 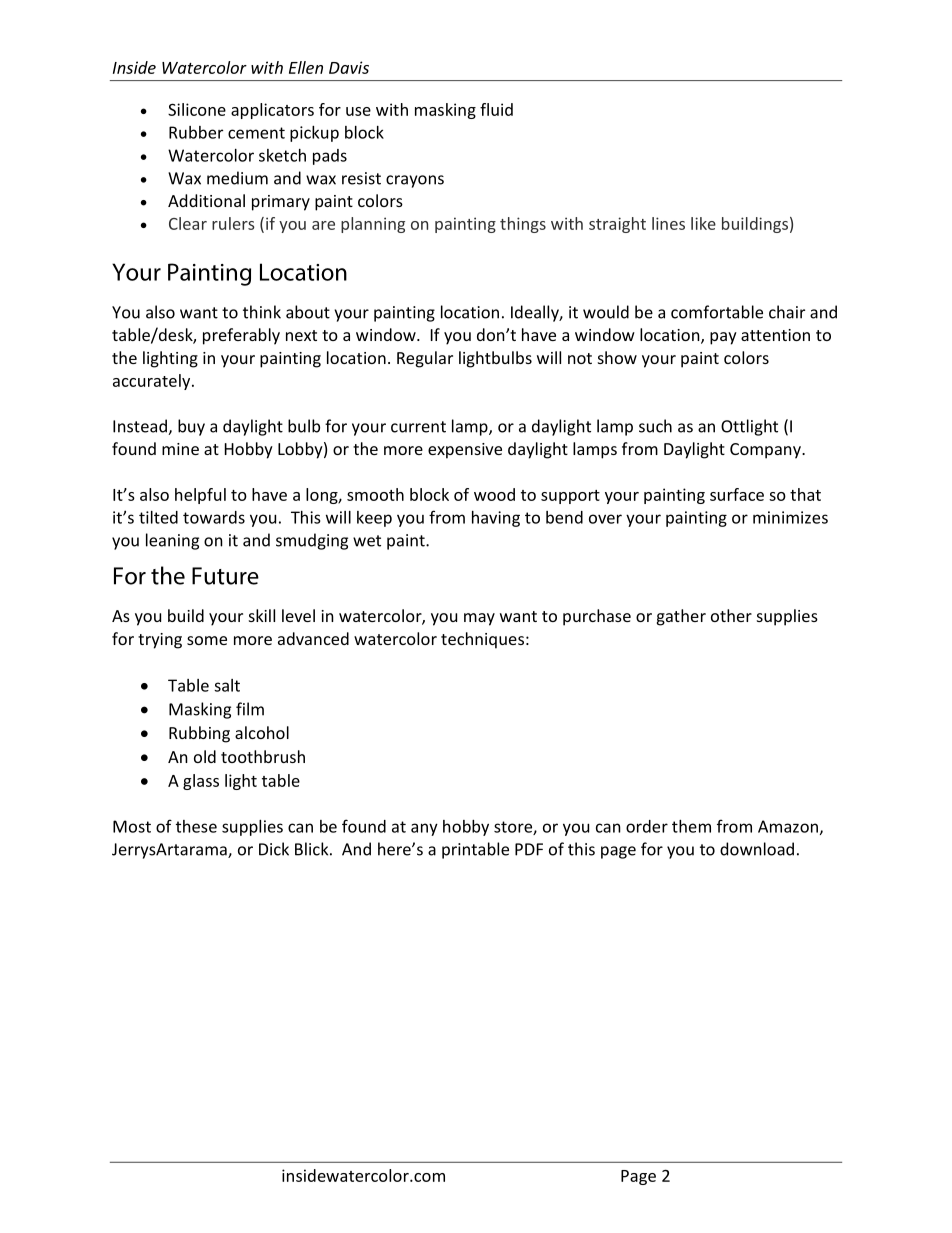 What do you see at coordinates (196, 826) in the document?
I see `these` at bounding box center [196, 826].
